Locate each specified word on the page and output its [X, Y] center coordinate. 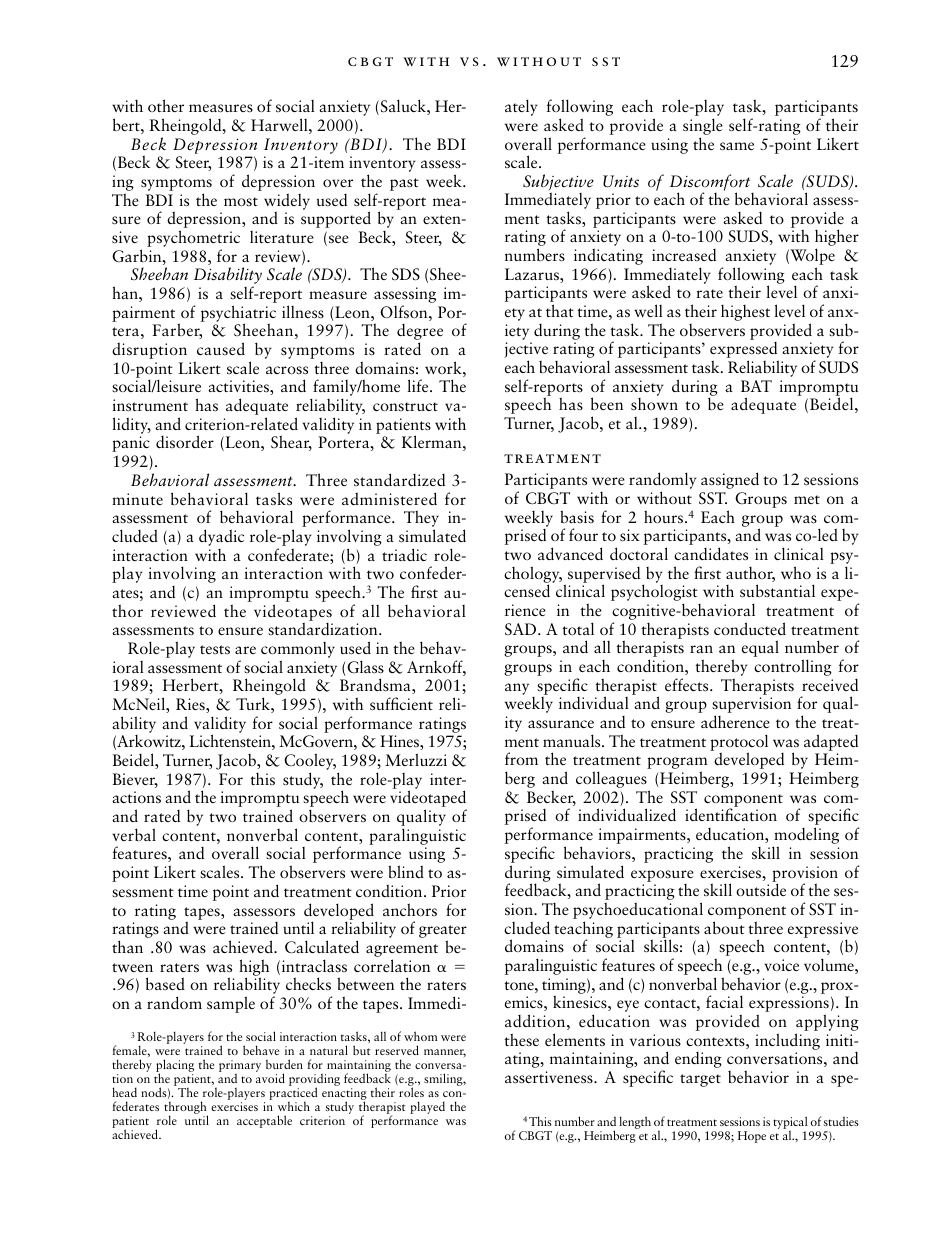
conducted [750, 628]
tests [215, 650]
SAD [522, 629]
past [404, 184]
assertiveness [550, 1077]
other [166, 105]
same [737, 146]
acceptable [264, 1121]
